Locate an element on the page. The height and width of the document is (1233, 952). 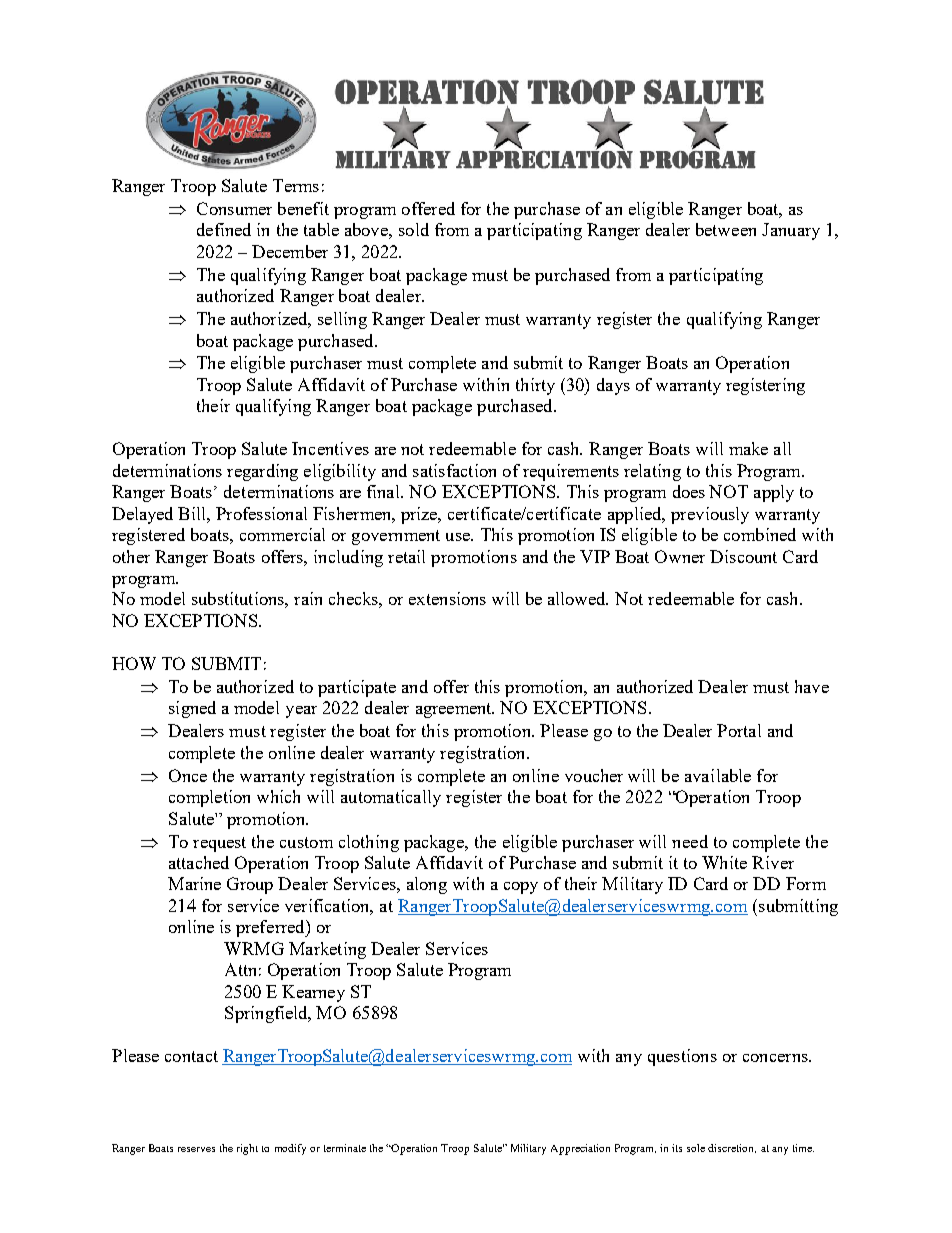
Consumer is located at coordinates (234, 208).
